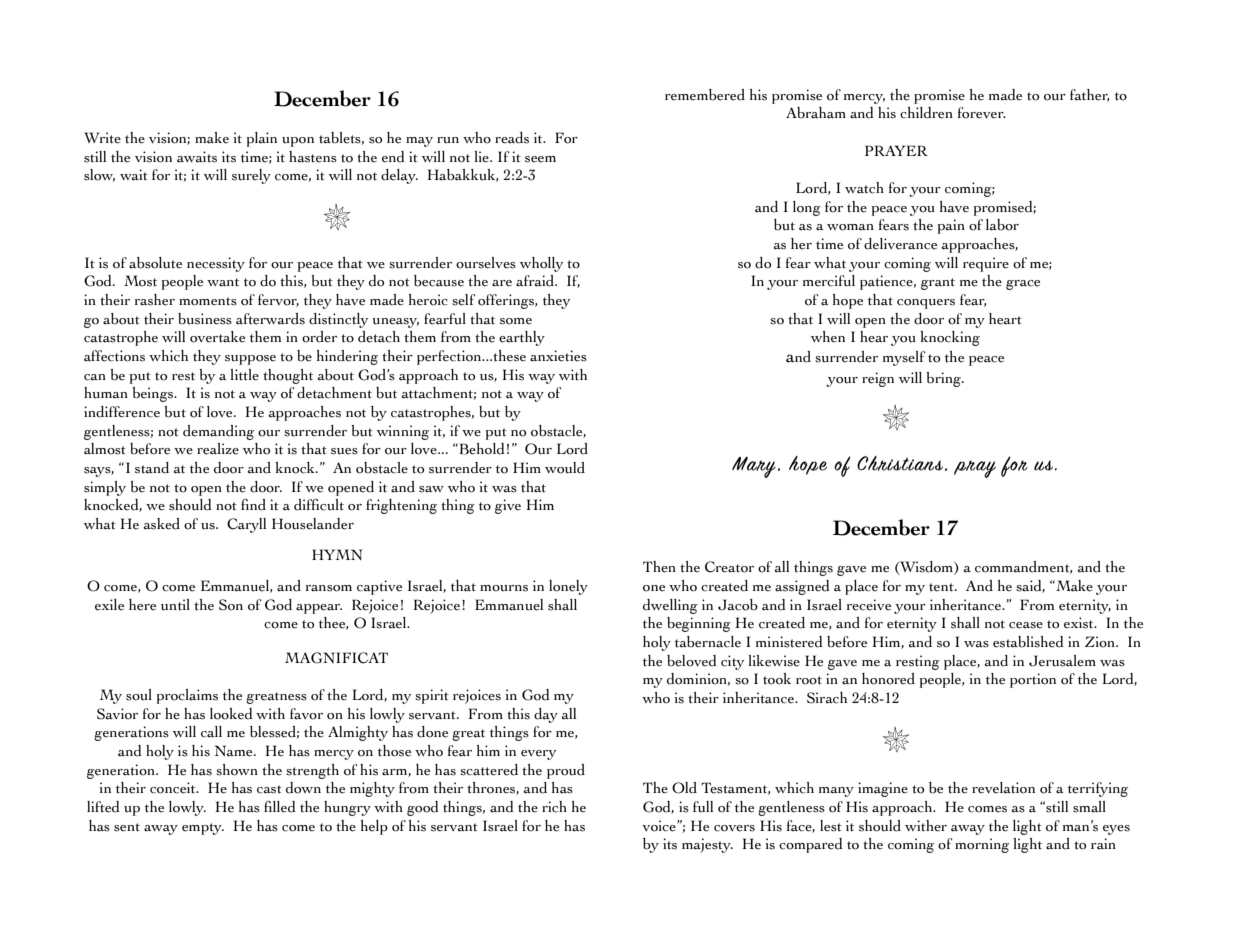 The height and width of the screenshot is (952, 1233). Describe the element at coordinates (982, 113) in the screenshot. I see `forever` at that location.
